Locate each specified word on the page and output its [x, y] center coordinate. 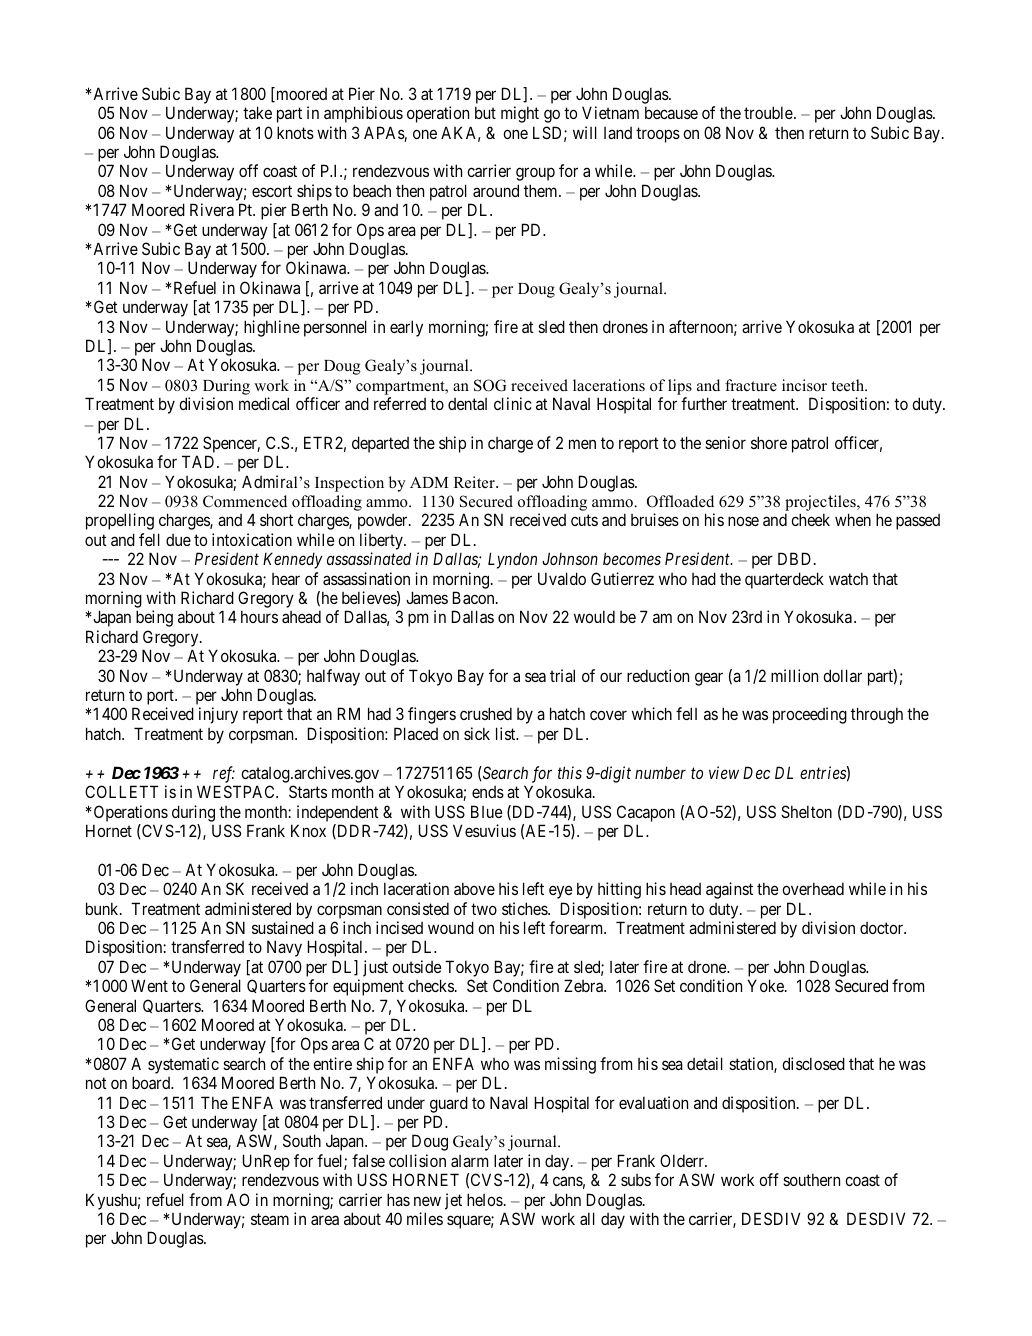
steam [270, 1219]
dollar [842, 675]
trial [562, 675]
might [520, 114]
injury [218, 715]
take [257, 112]
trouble [768, 112]
